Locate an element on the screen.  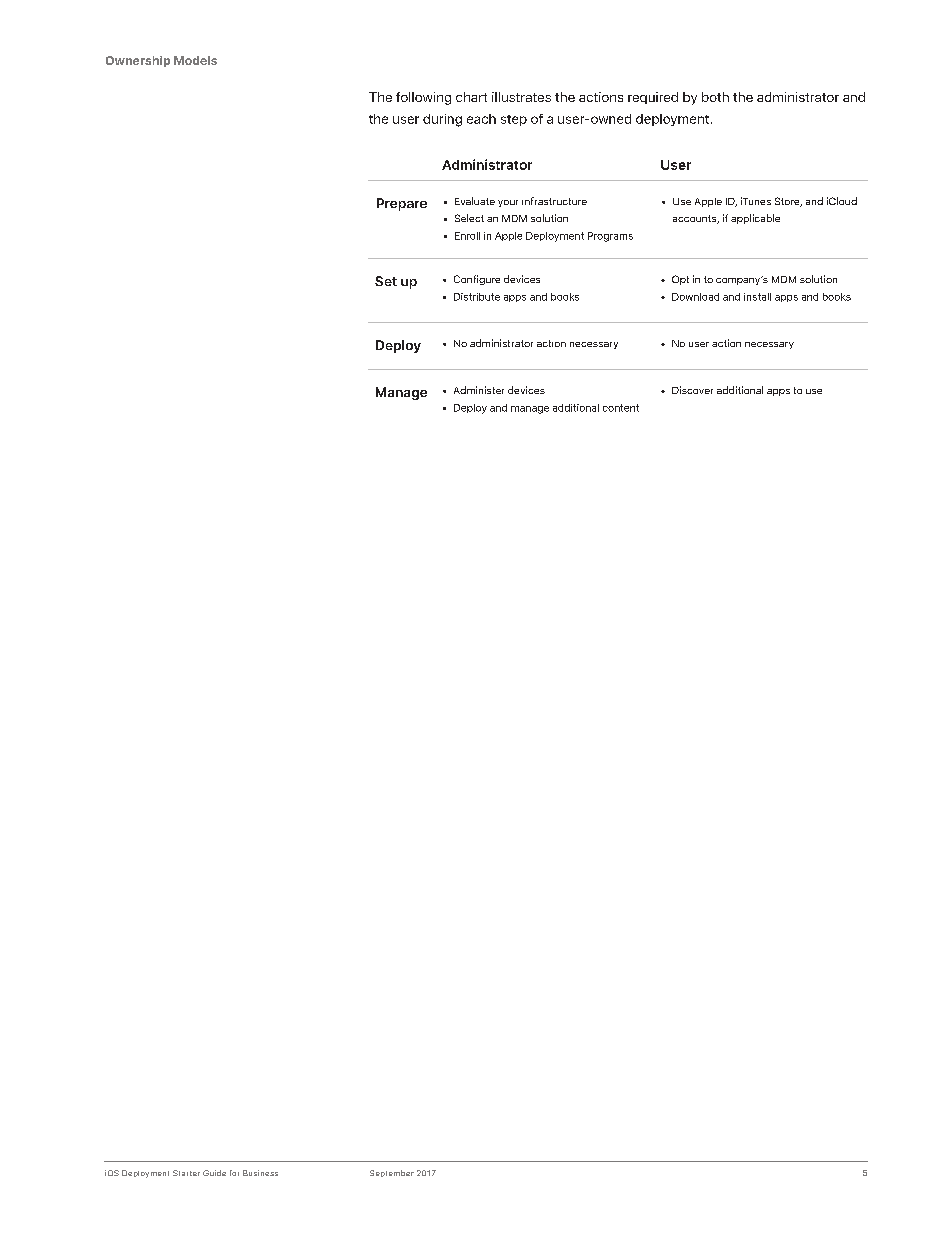
required is located at coordinates (653, 98).
